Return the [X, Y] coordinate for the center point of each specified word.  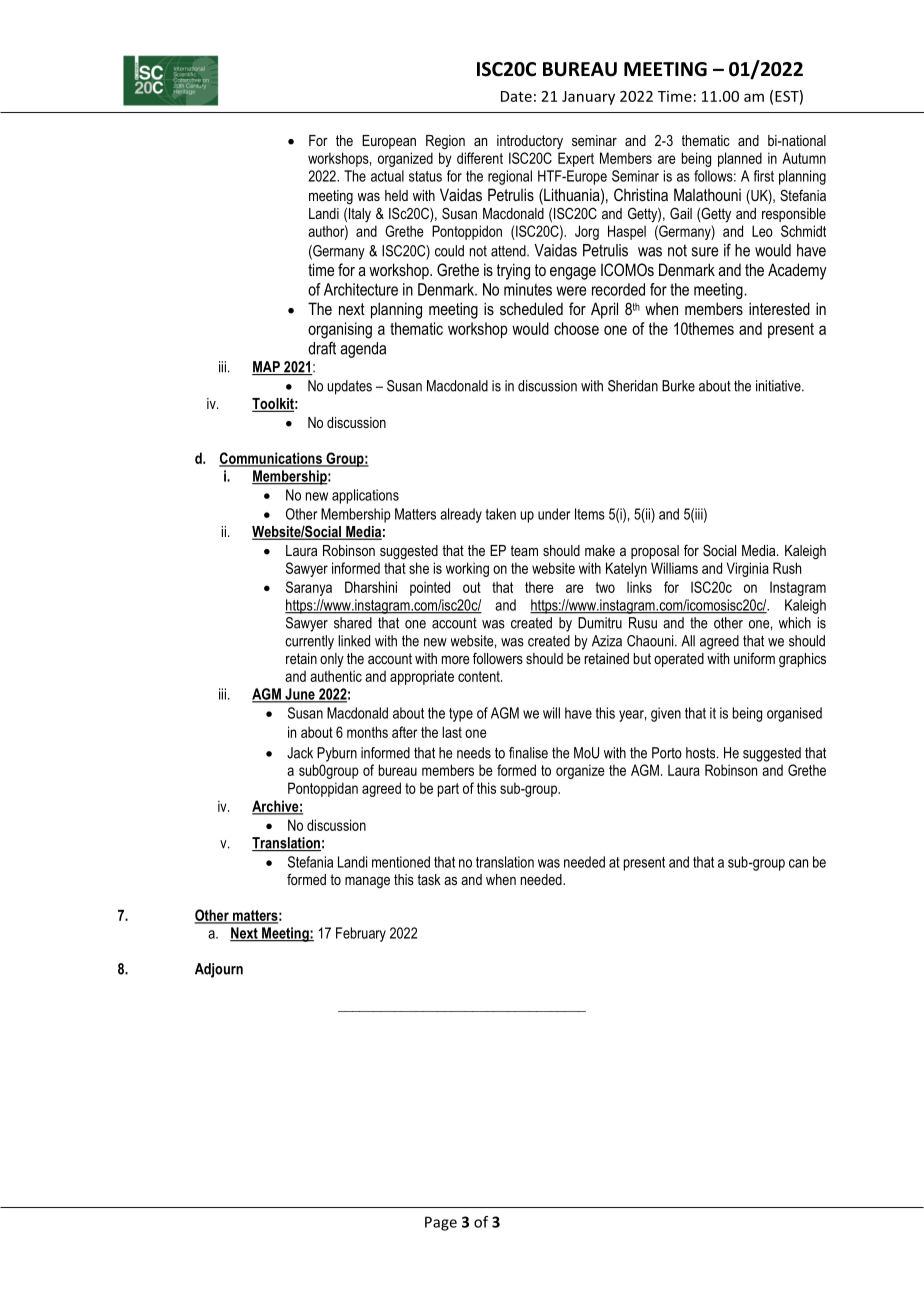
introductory [530, 142]
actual [387, 176]
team [524, 550]
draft [322, 348]
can [798, 863]
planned [740, 159]
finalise [528, 753]
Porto [667, 753]
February [361, 934]
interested [779, 308]
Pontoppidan [323, 789]
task [429, 879]
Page [441, 1223]
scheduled [531, 308]
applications [365, 496]
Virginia [748, 569]
